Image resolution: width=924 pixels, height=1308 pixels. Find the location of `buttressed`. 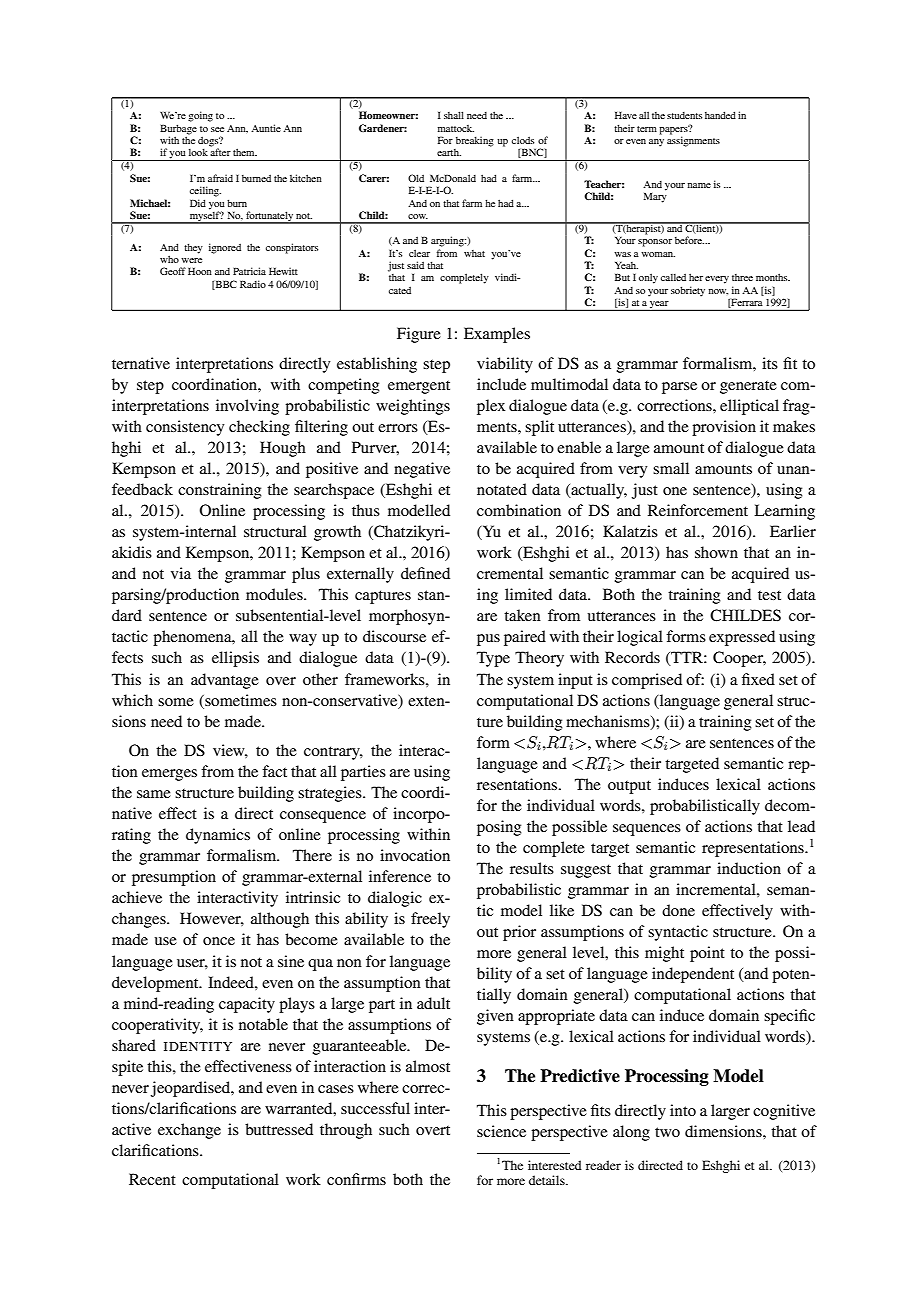

buttressed is located at coordinates (279, 1129).
